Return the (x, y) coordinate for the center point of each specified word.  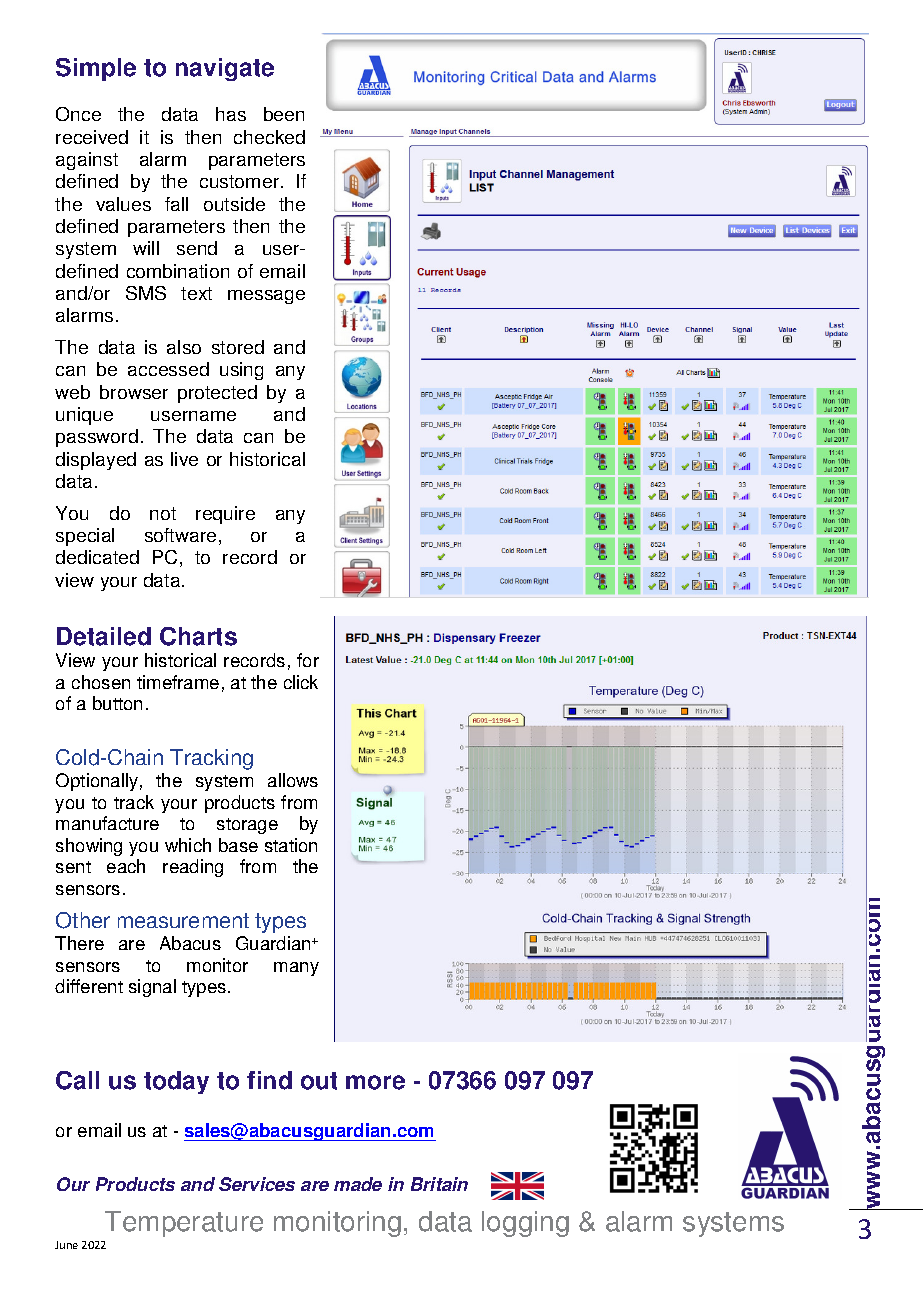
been (284, 114)
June (66, 1245)
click (301, 682)
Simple (96, 69)
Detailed (104, 636)
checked (269, 137)
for (308, 660)
